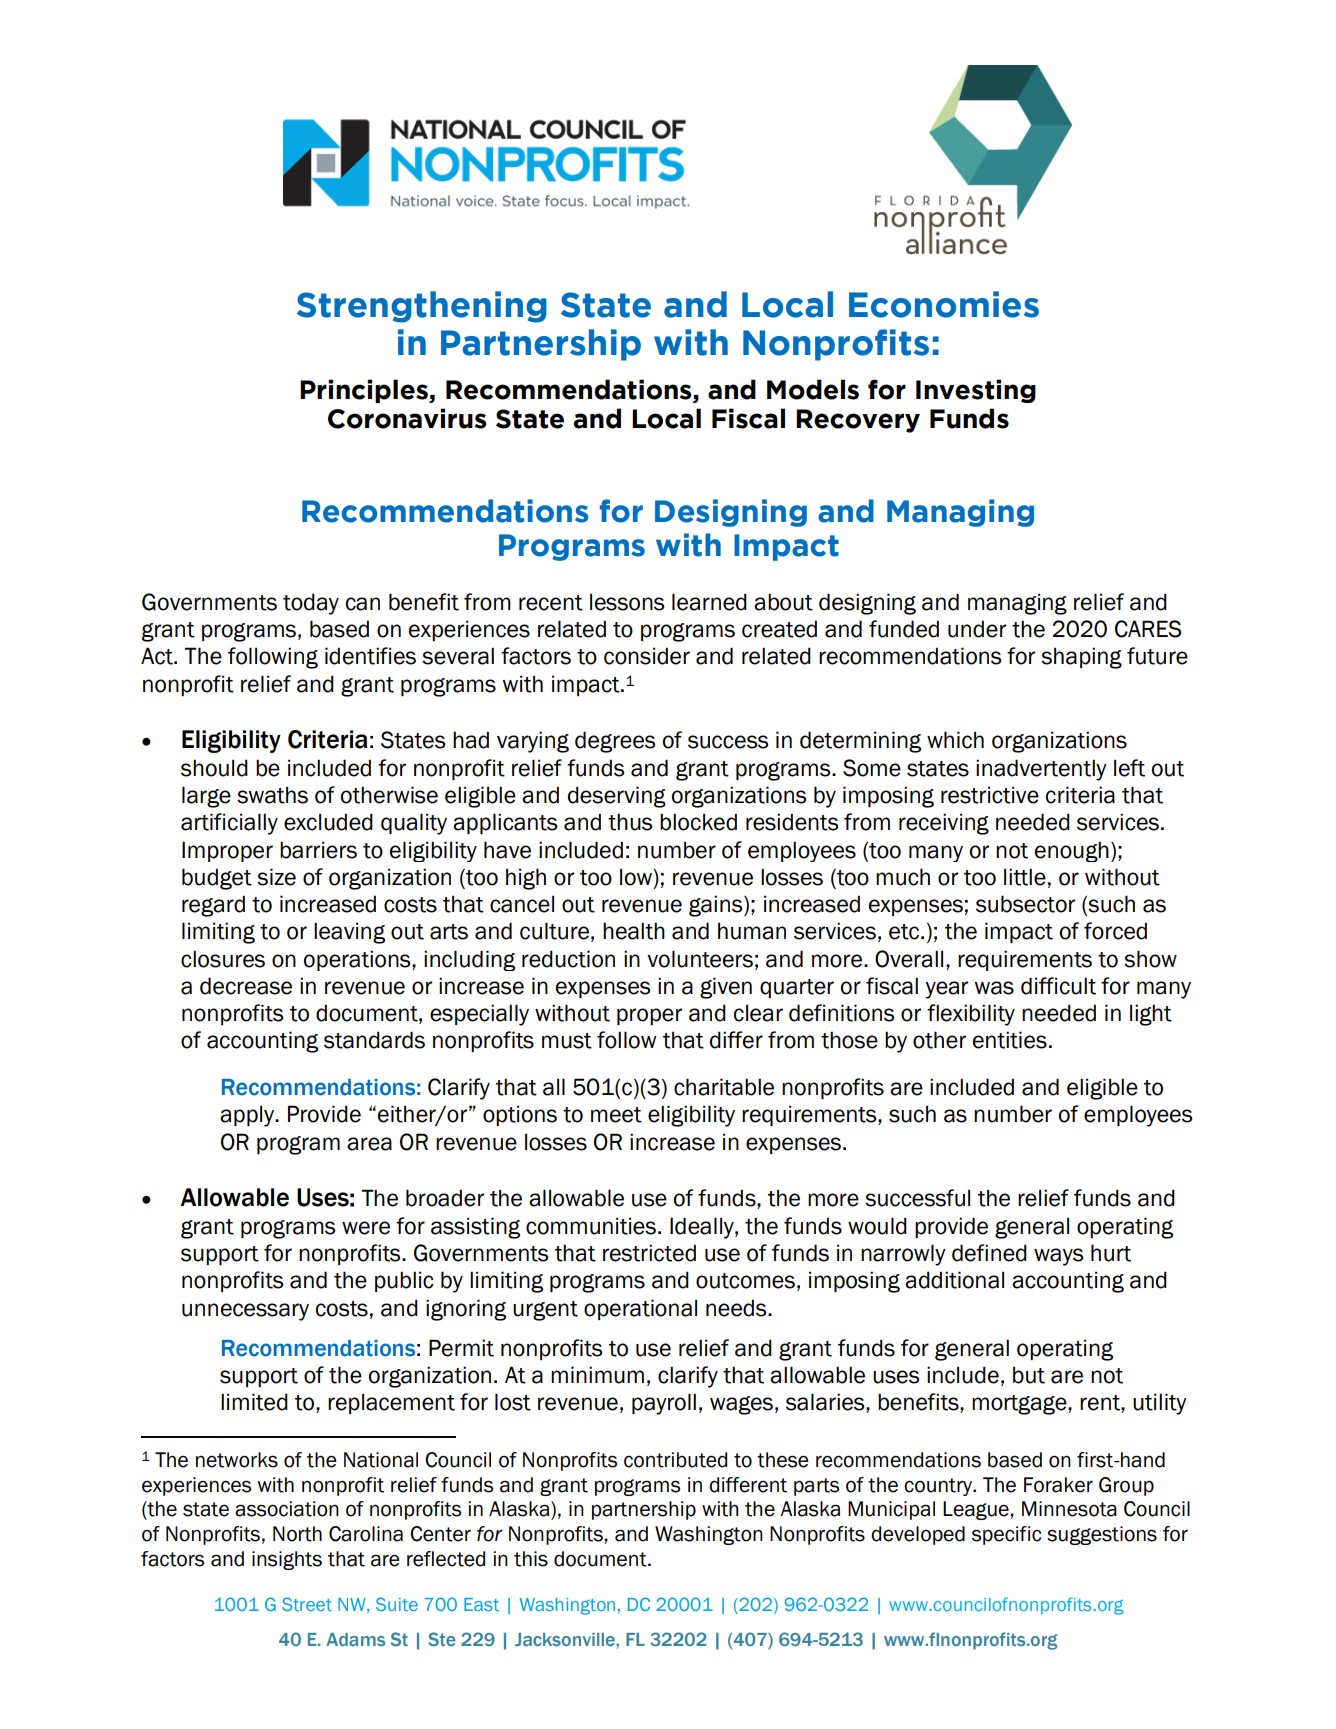 The image size is (1336, 1729). I want to click on Street, so click(307, 1604).
